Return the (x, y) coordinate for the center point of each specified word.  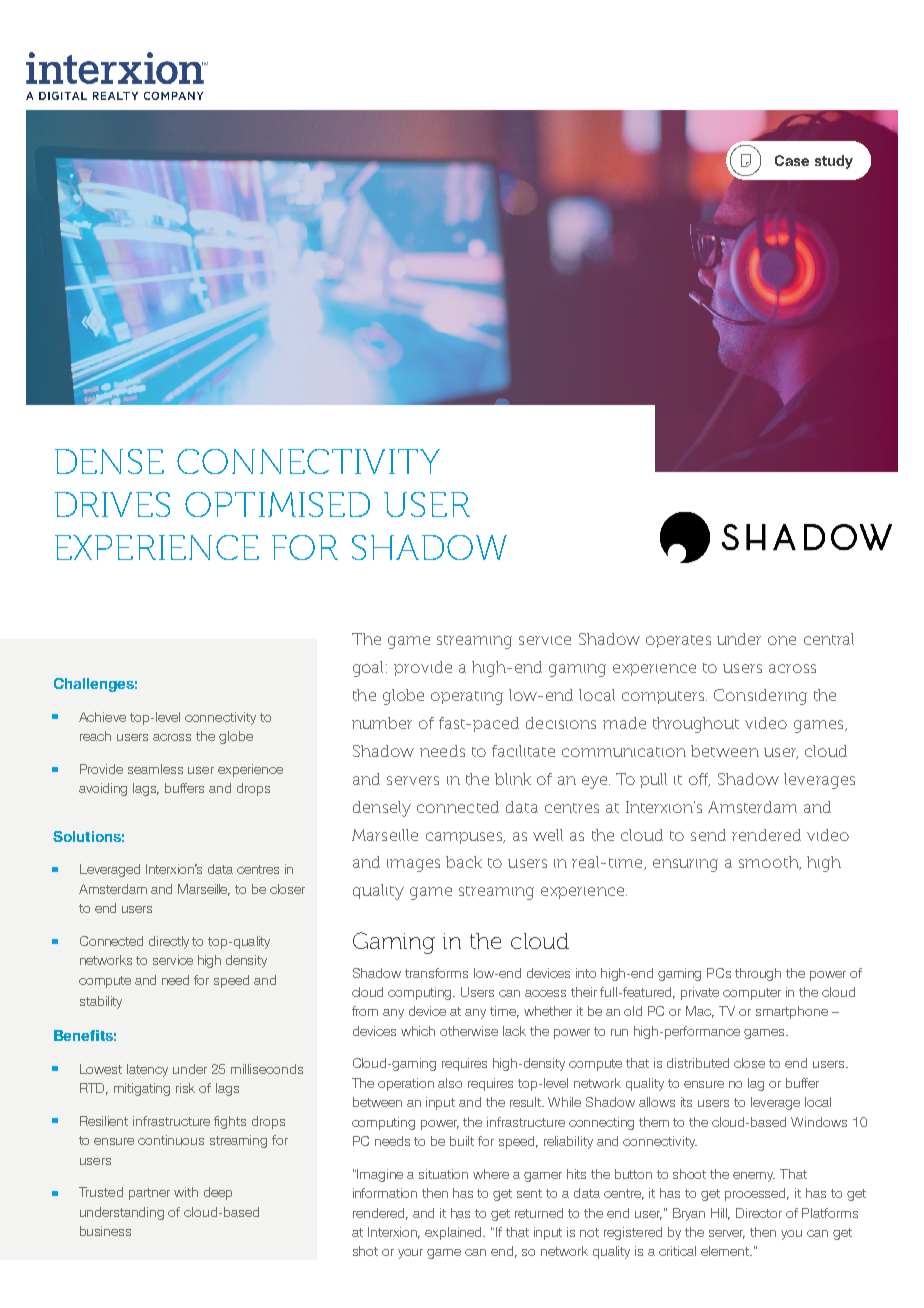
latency (147, 1070)
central (829, 639)
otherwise (469, 1031)
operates (678, 641)
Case (792, 160)
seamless (155, 769)
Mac (700, 1012)
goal (370, 669)
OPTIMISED (277, 504)
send (708, 835)
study (834, 162)
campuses (465, 838)
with (186, 1192)
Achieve (102, 717)
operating (467, 698)
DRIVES (112, 504)
